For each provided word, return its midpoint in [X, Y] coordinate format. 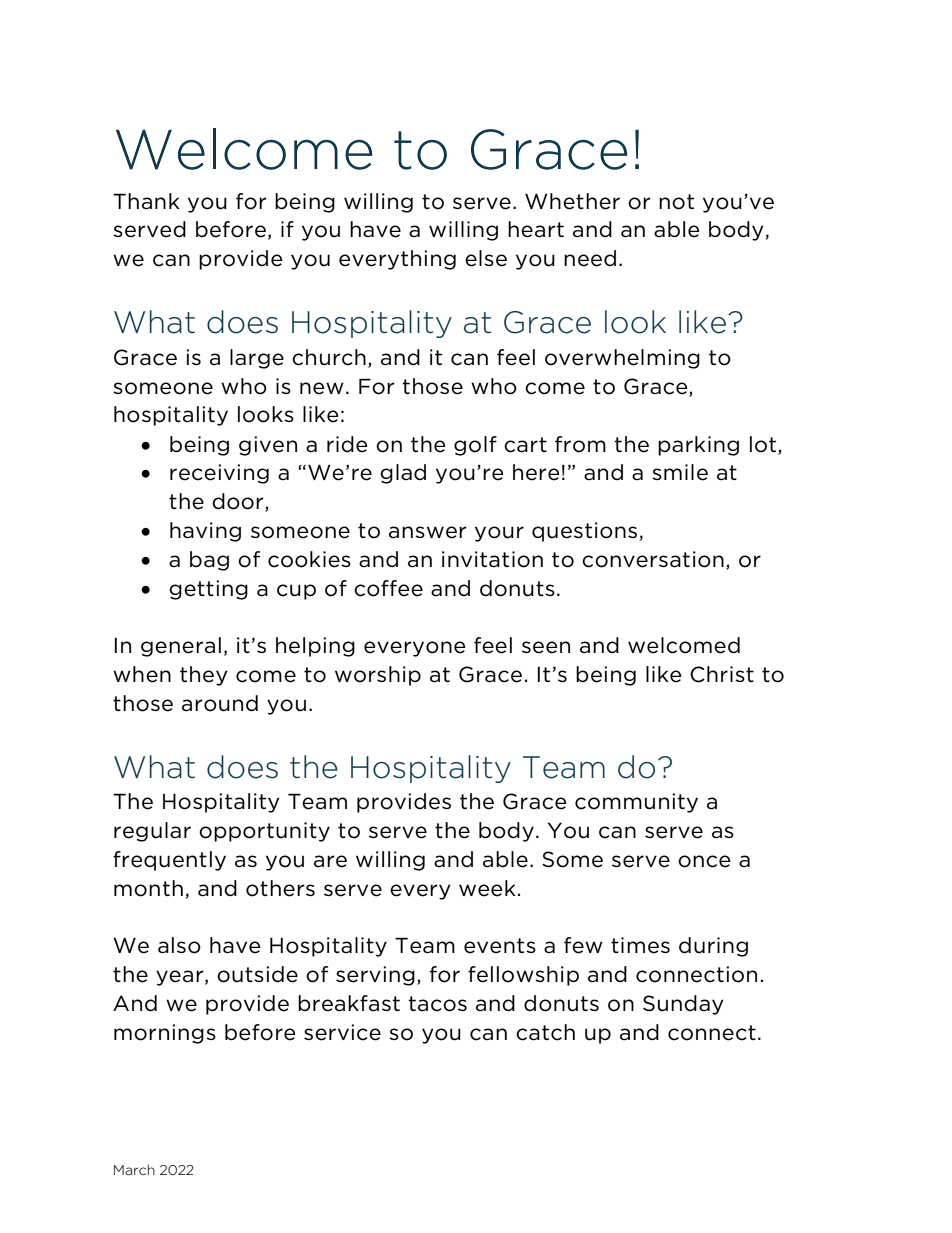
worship [378, 676]
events [500, 946]
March [134, 1169]
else [486, 258]
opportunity [264, 832]
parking [698, 446]
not [676, 202]
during [713, 947]
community [636, 803]
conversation [653, 559]
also [179, 945]
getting [208, 590]
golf [475, 446]
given [268, 446]
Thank [146, 201]
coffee [388, 588]
